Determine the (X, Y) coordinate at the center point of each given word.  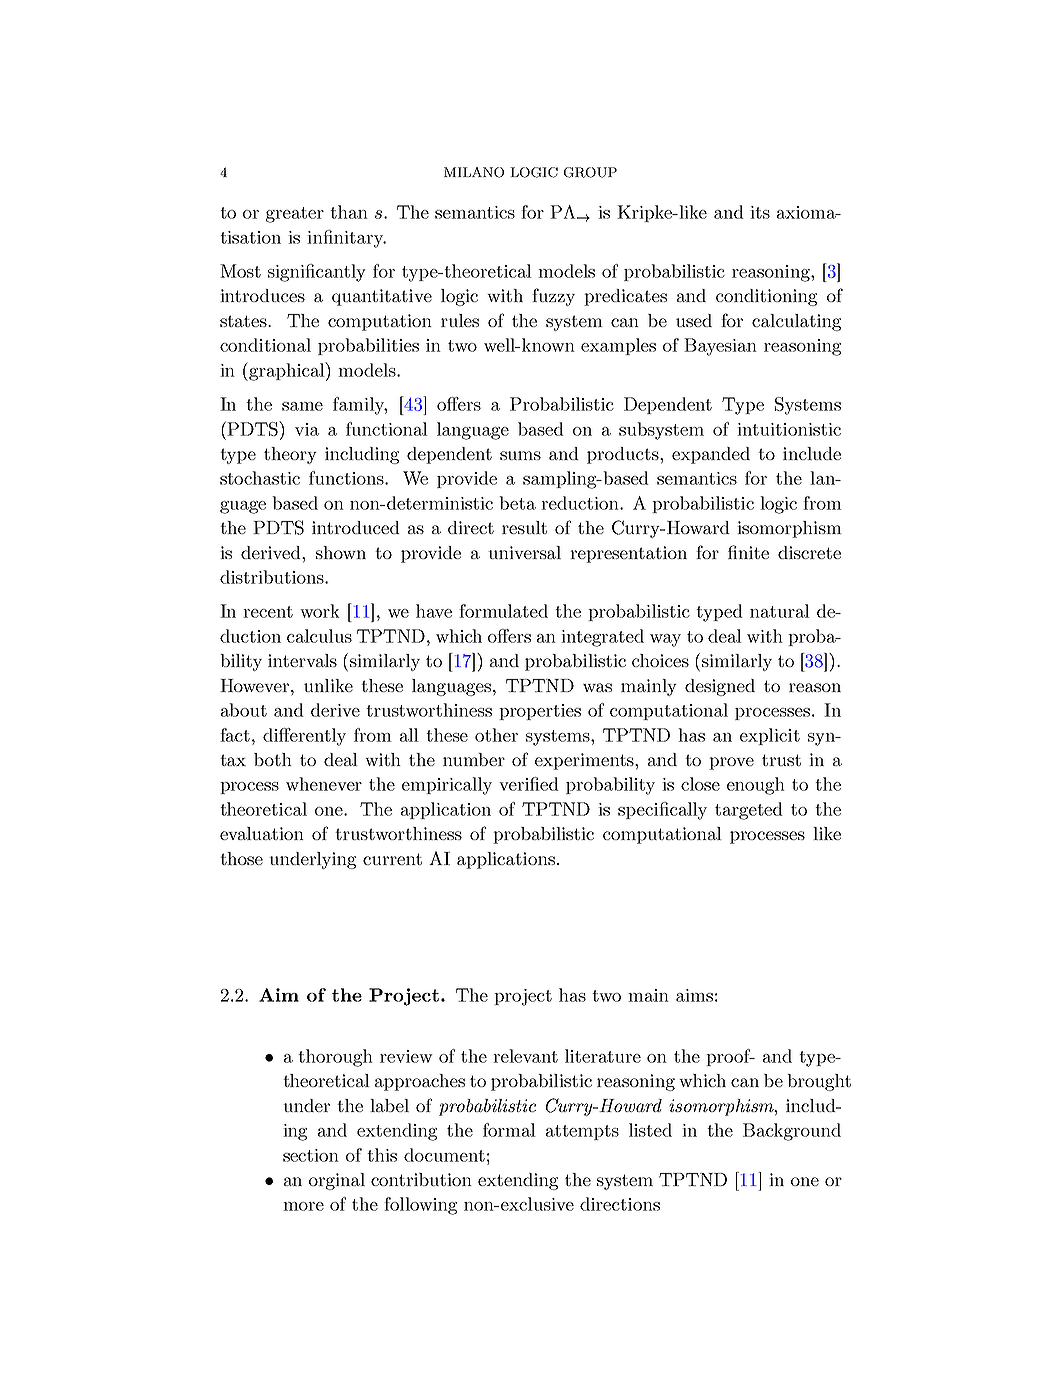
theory (290, 455)
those (241, 858)
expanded (711, 455)
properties (540, 712)
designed (720, 687)
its (760, 212)
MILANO (474, 172)
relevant (525, 1056)
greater (295, 215)
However (256, 685)
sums (520, 455)
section (311, 1155)
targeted (749, 811)
